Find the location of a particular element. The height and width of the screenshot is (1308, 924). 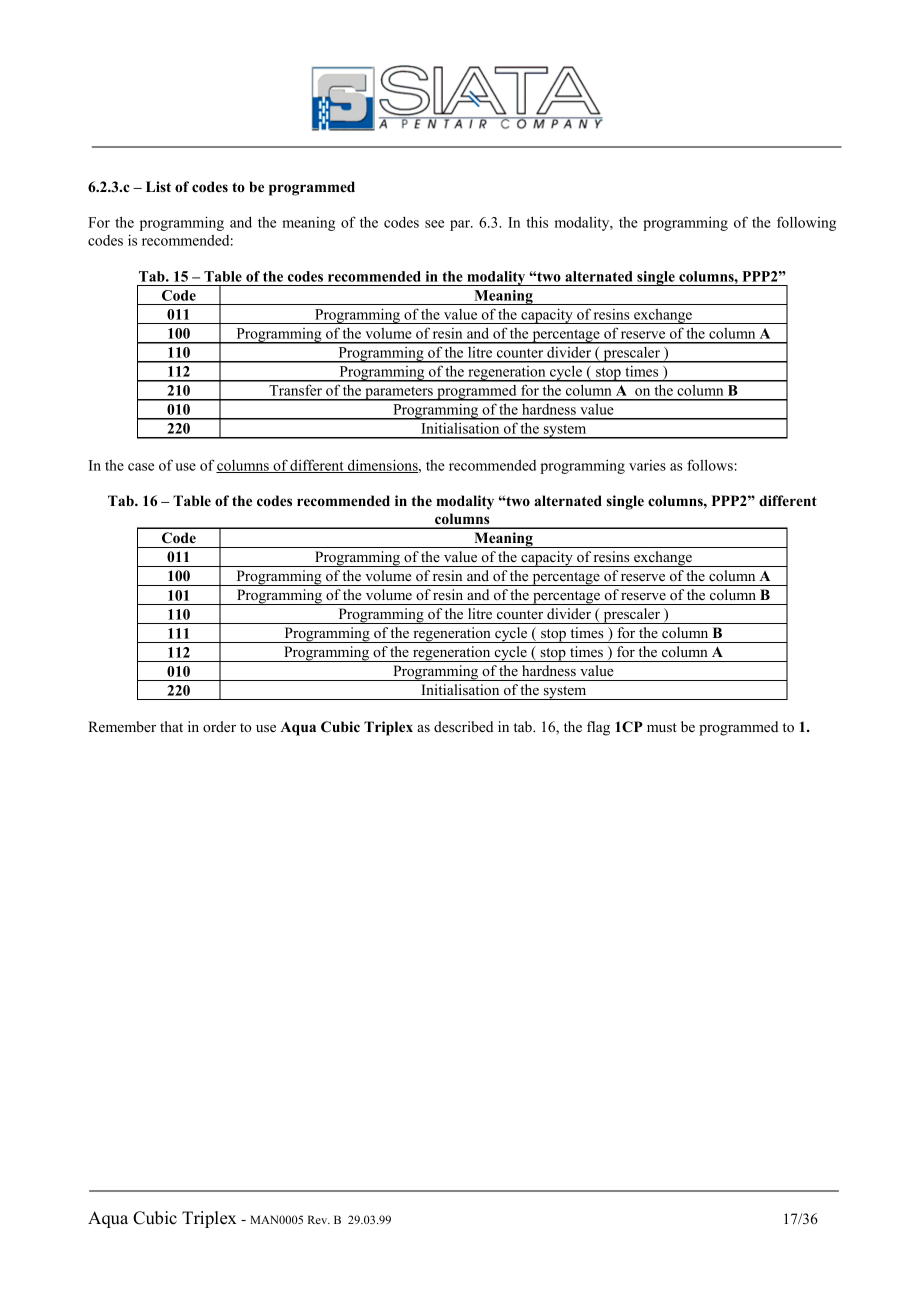

order is located at coordinates (219, 726).
